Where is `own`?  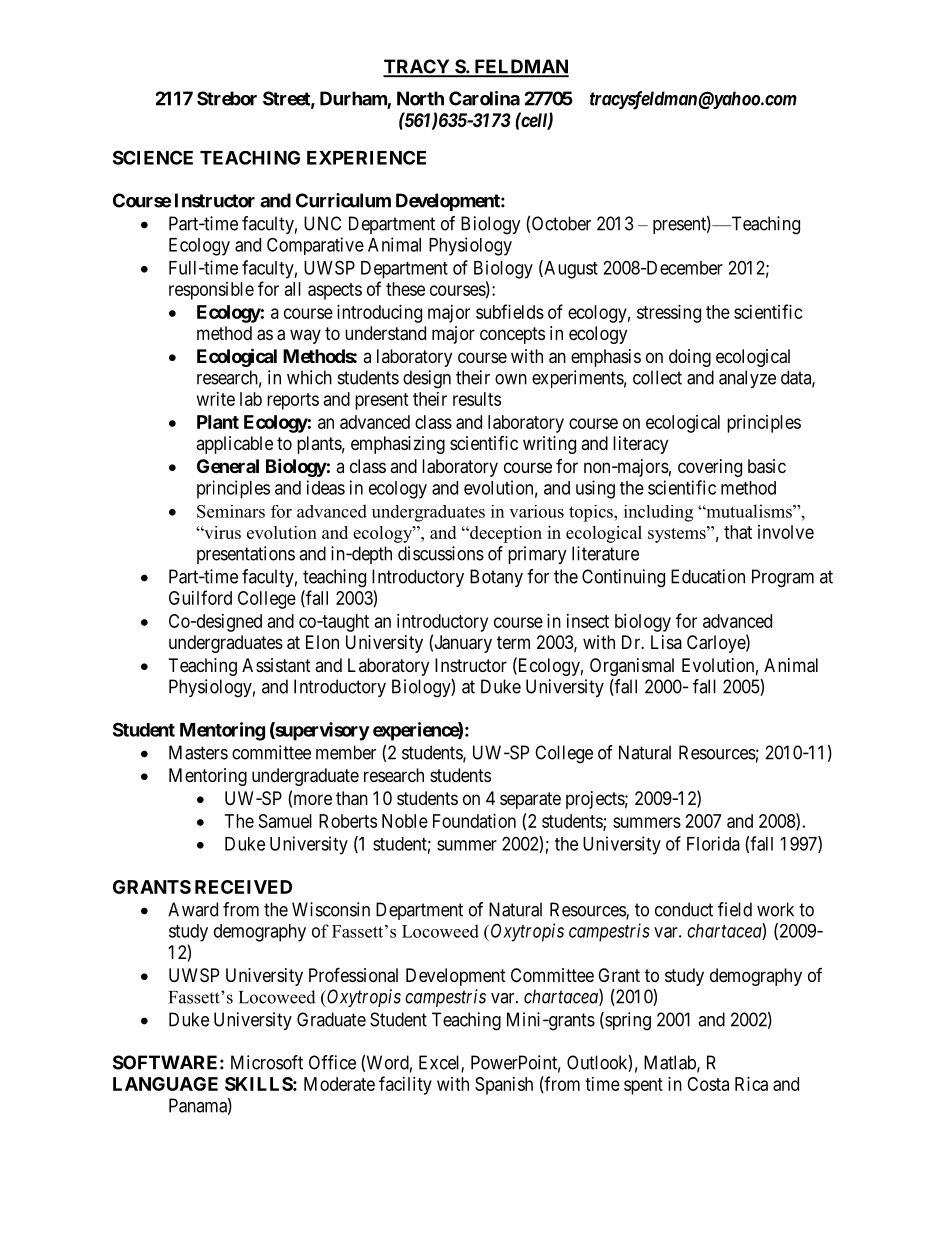 own is located at coordinates (511, 379).
